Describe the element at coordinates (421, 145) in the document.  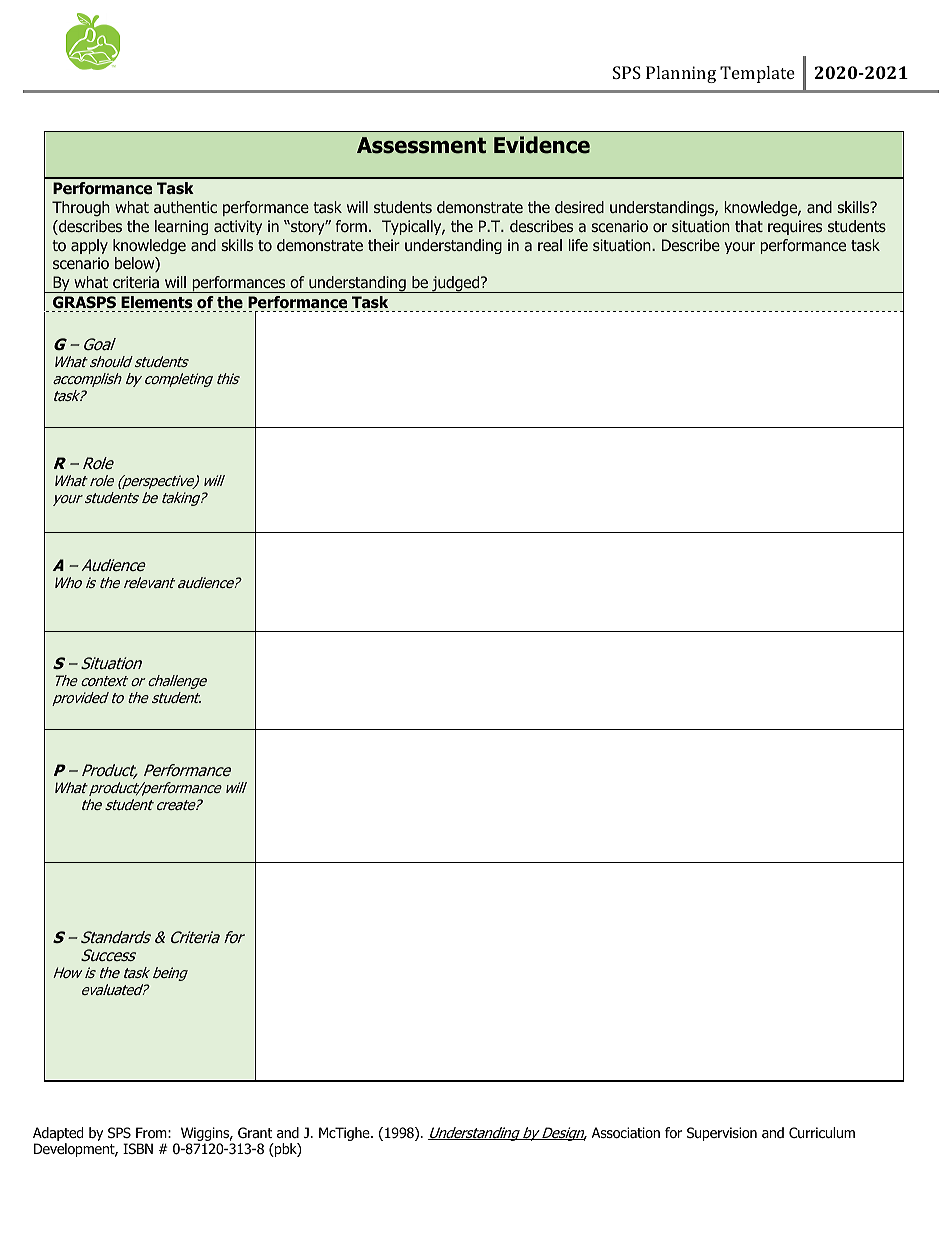
I see `Assessment` at that location.
